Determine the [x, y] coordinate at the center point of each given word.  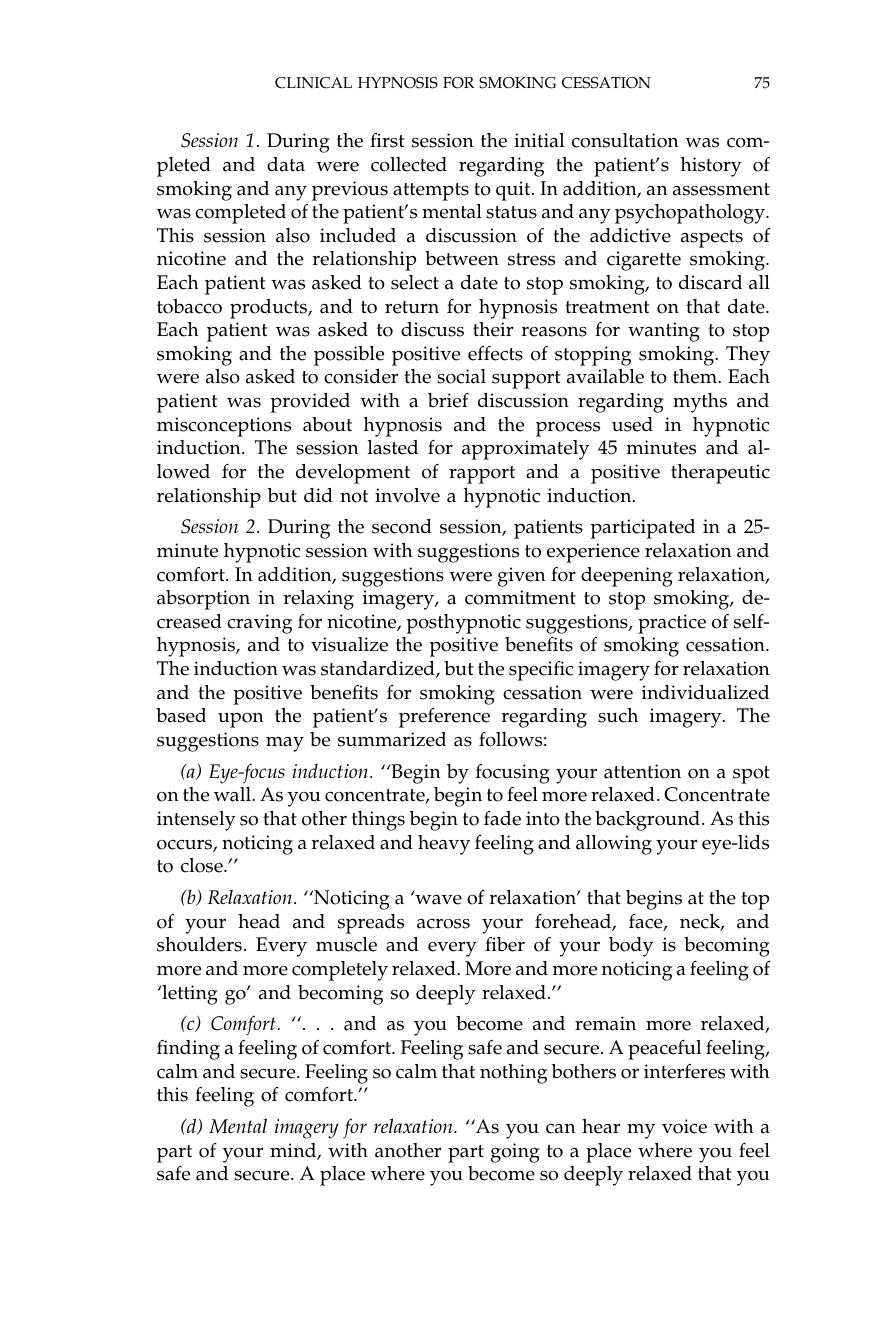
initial [539, 140]
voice [684, 1126]
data [286, 164]
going [515, 1153]
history [711, 167]
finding [188, 1050]
